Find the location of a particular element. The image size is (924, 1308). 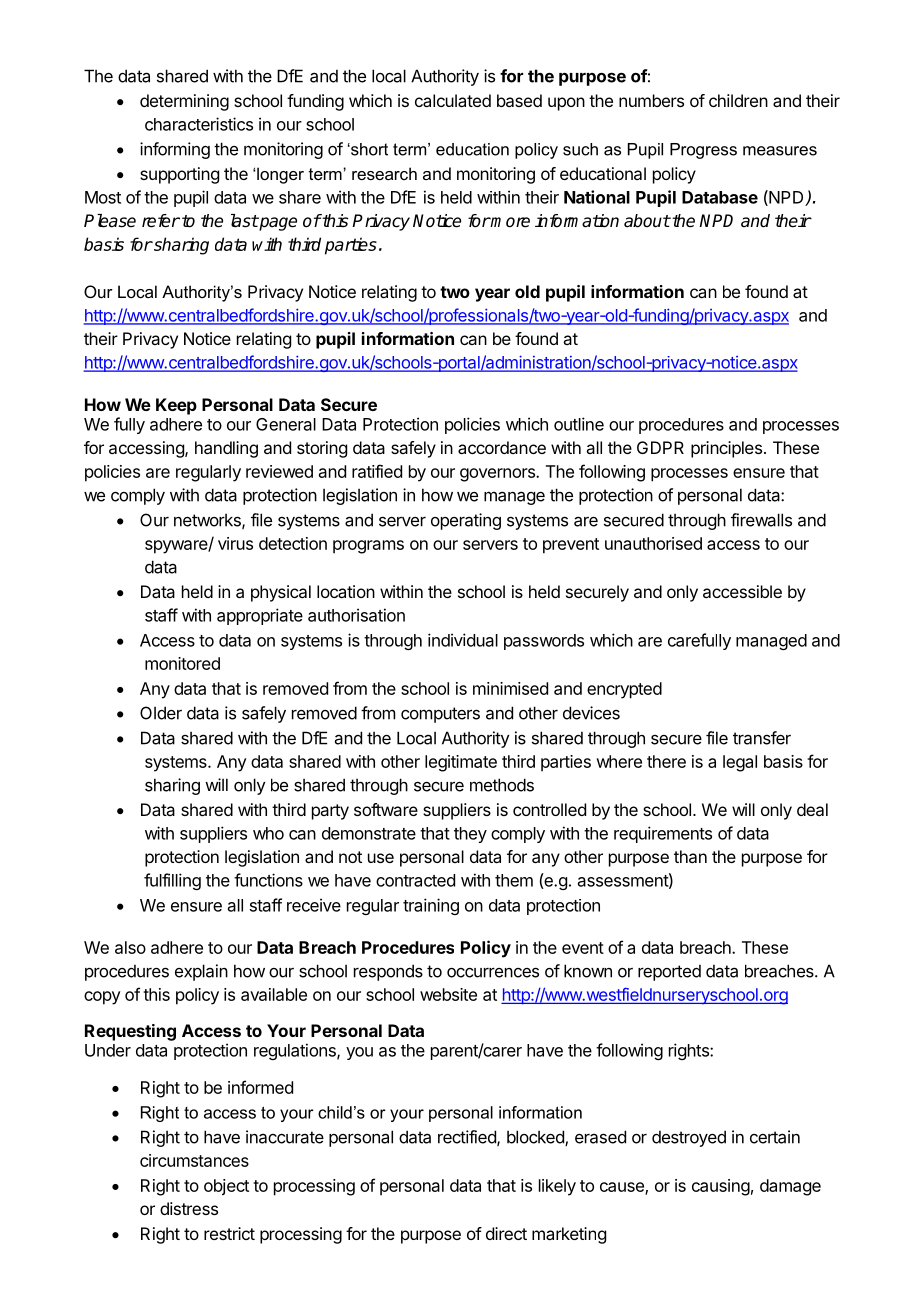

Progress is located at coordinates (703, 151).
